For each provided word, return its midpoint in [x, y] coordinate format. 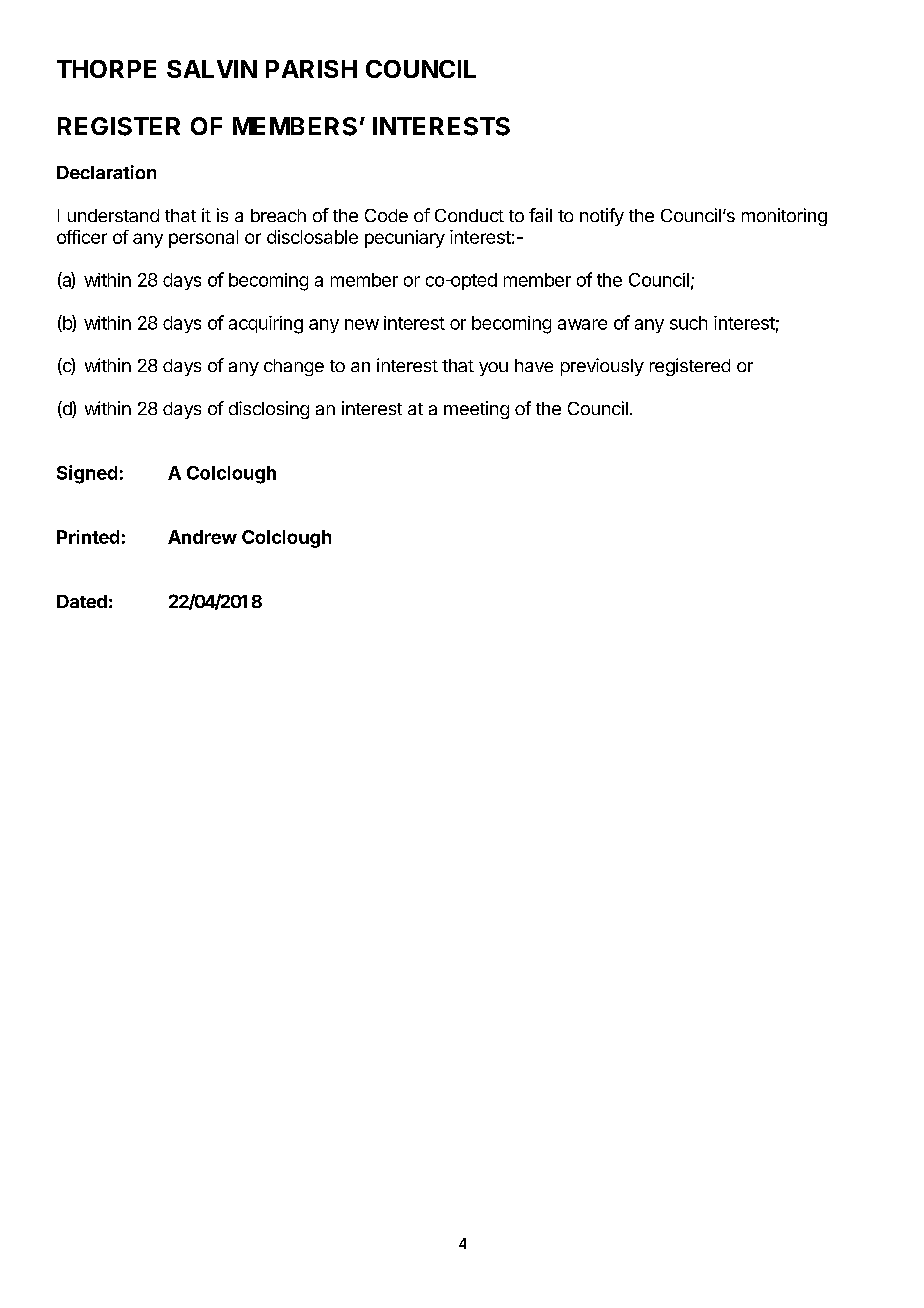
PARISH [311, 69]
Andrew [202, 537]
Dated [82, 601]
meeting [476, 410]
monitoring [784, 217]
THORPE [106, 69]
